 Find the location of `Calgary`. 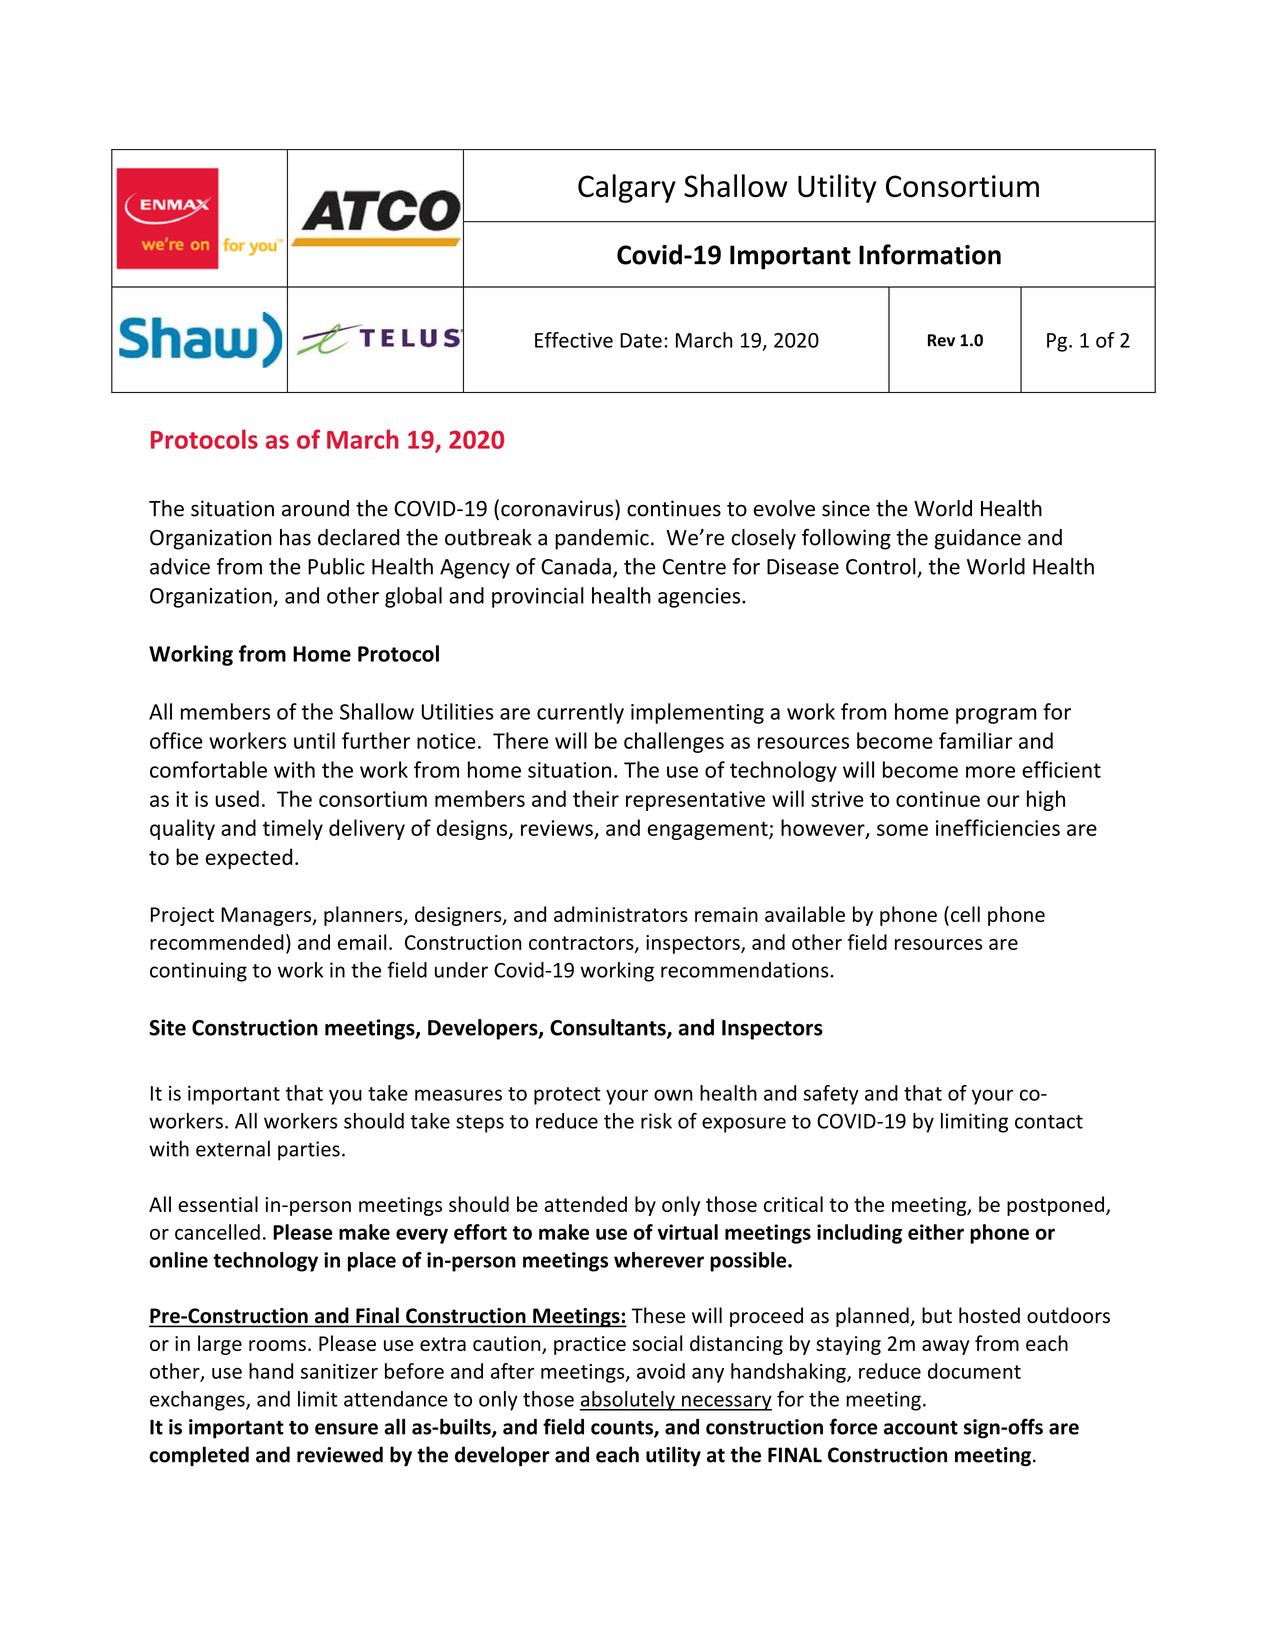

Calgary is located at coordinates (627, 188).
